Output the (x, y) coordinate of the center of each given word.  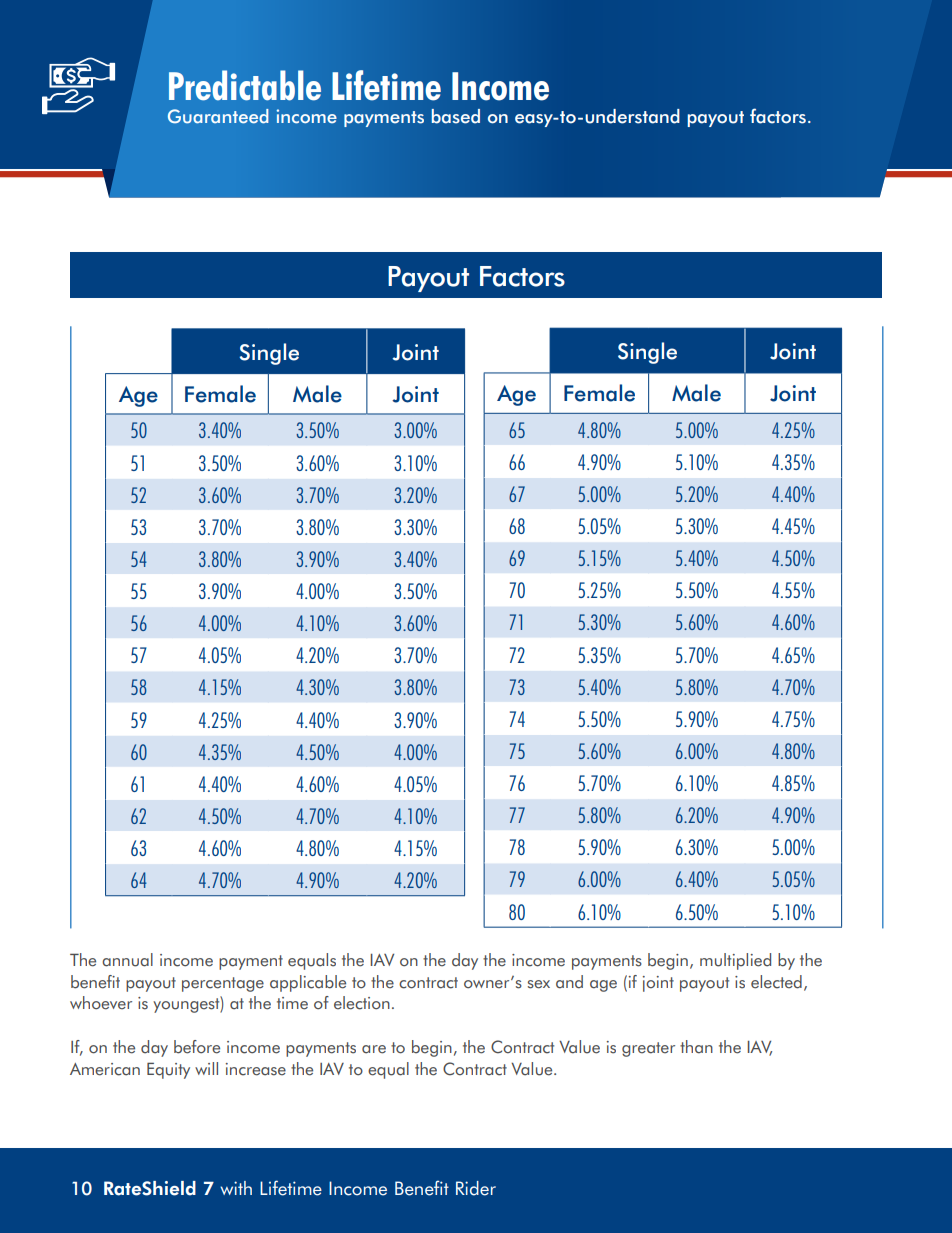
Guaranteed (218, 116)
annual (127, 960)
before (197, 1047)
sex (539, 984)
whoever (101, 1003)
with (236, 1188)
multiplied (735, 961)
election (362, 1003)
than (696, 1047)
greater (648, 1049)
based (456, 116)
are (374, 1049)
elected (776, 982)
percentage (223, 984)
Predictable (245, 85)
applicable (308, 983)
